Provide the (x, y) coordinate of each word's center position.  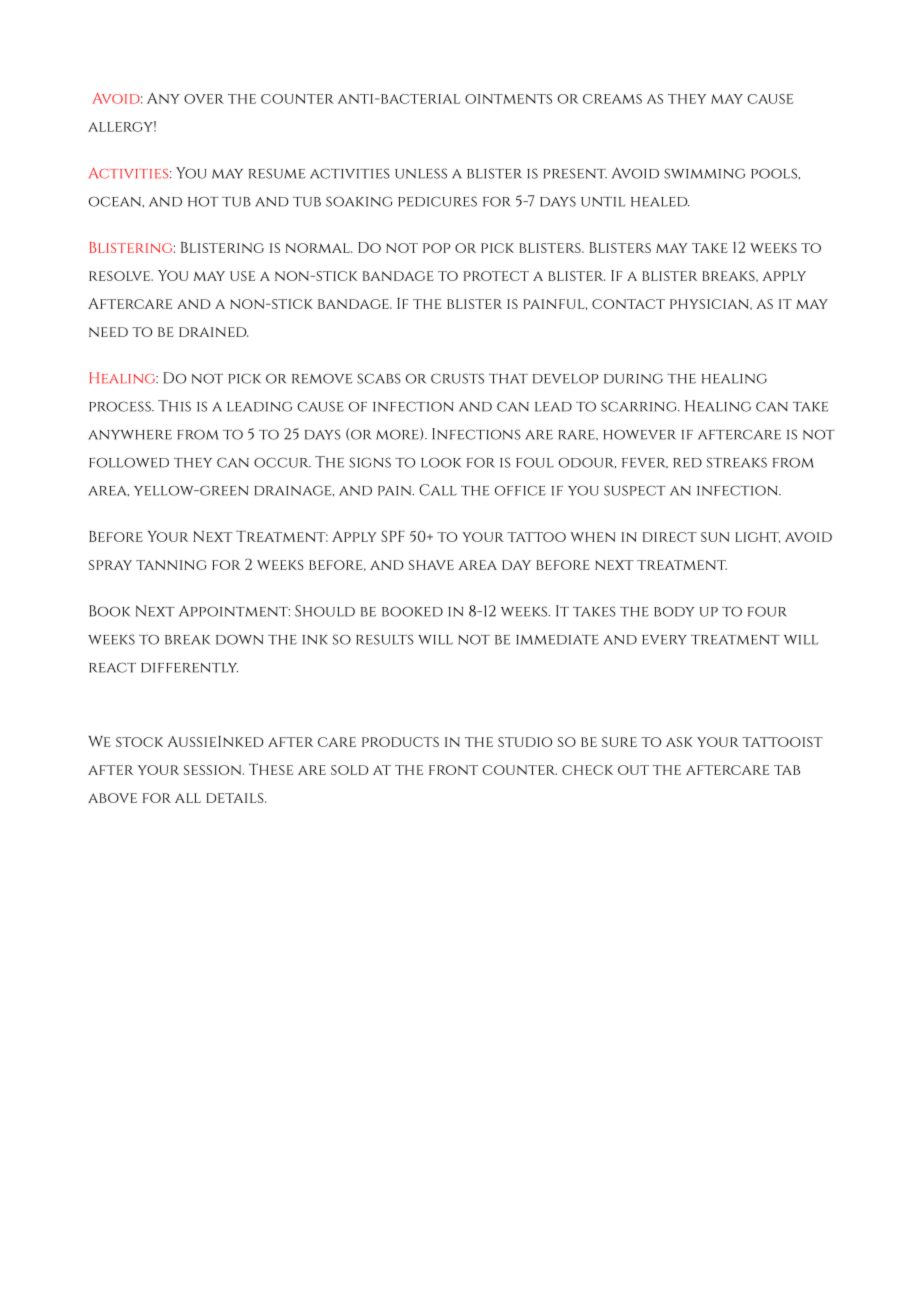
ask (679, 742)
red (687, 463)
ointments (508, 99)
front (453, 770)
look (441, 462)
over (204, 99)
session (214, 770)
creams (612, 99)
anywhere (130, 435)
